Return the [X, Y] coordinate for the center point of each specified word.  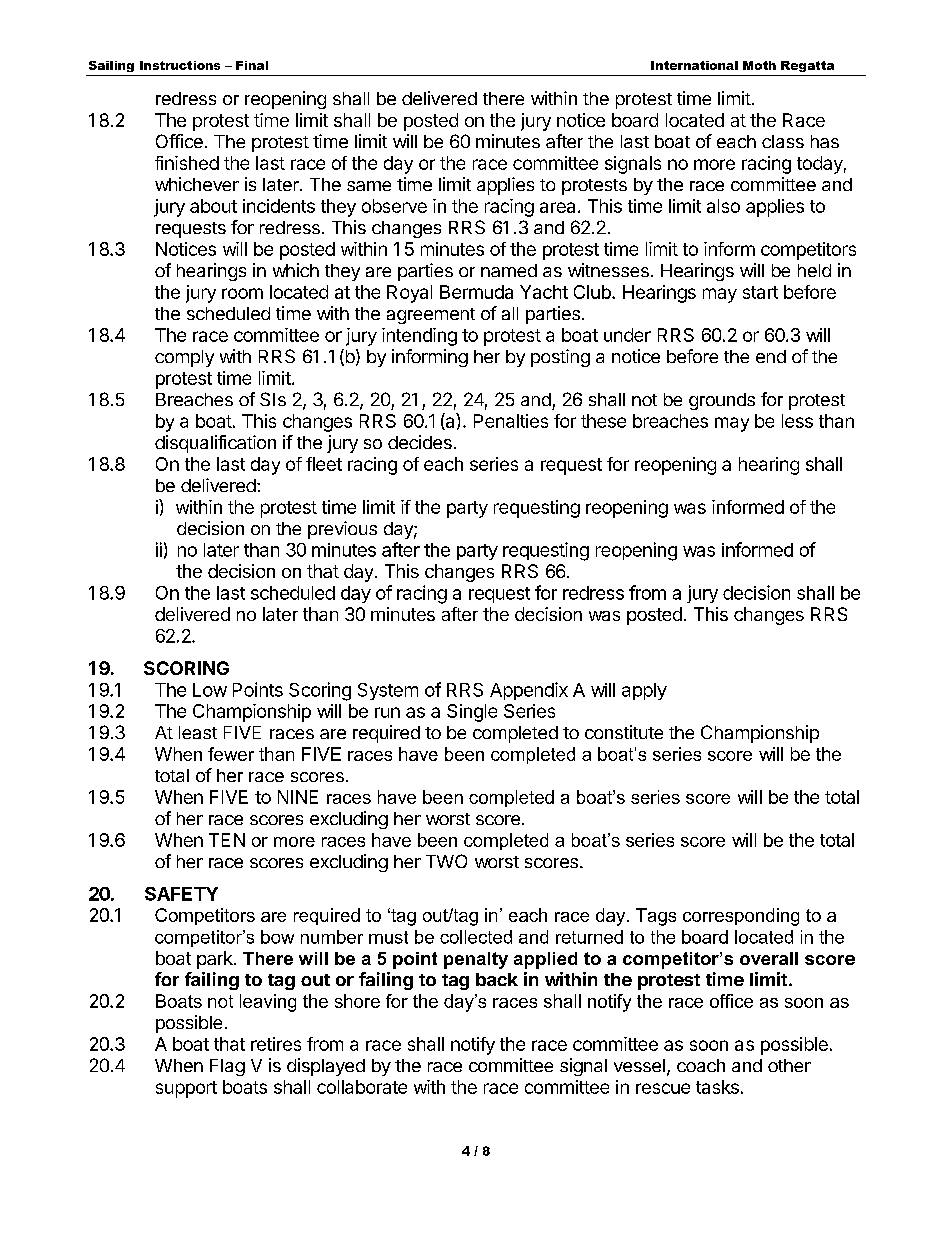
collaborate [362, 1087]
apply [644, 691]
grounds [722, 401]
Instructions [180, 65]
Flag [227, 1067]
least [198, 732]
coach [701, 1065]
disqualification [215, 444]
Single [472, 713]
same [369, 186]
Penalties [511, 421]
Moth [759, 65]
